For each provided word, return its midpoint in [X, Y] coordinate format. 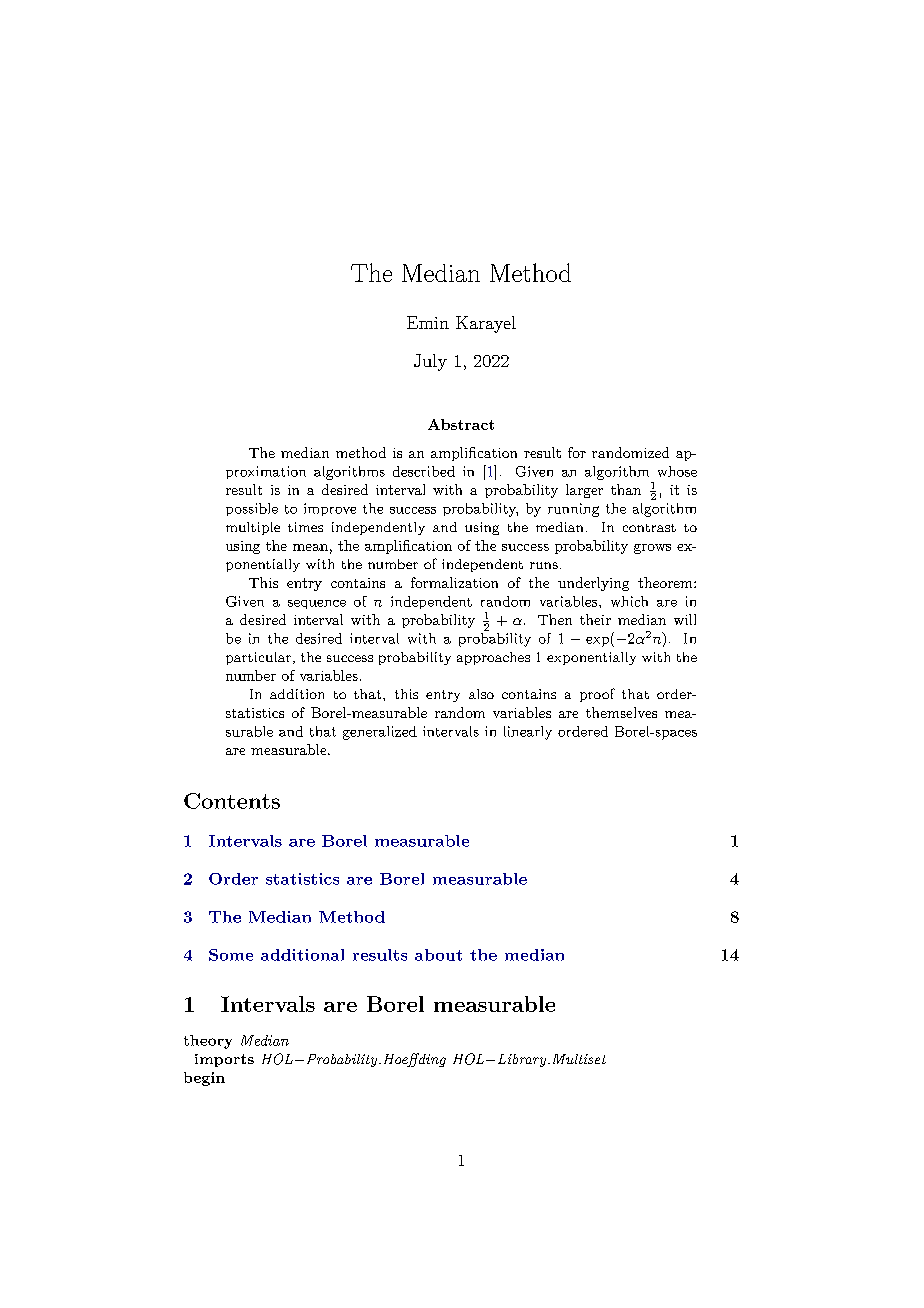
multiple [253, 528]
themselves [621, 712]
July [430, 362]
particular [258, 658]
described [424, 471]
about [438, 955]
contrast [649, 528]
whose [677, 471]
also [481, 694]
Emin [428, 322]
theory [208, 1042]
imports [224, 1060]
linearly [528, 733]
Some [231, 955]
